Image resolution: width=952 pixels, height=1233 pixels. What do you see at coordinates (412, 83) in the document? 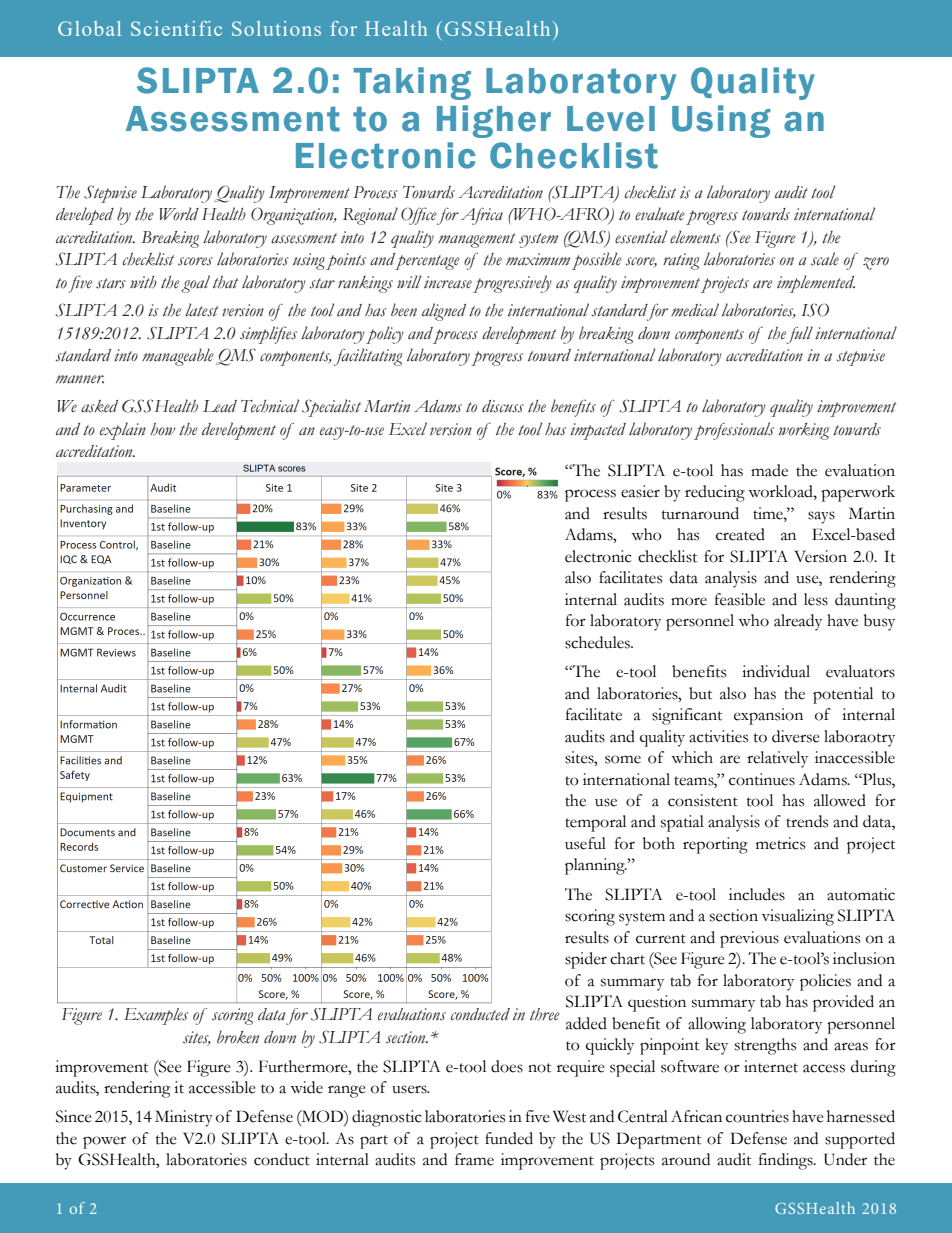
I see `Taking` at bounding box center [412, 83].
